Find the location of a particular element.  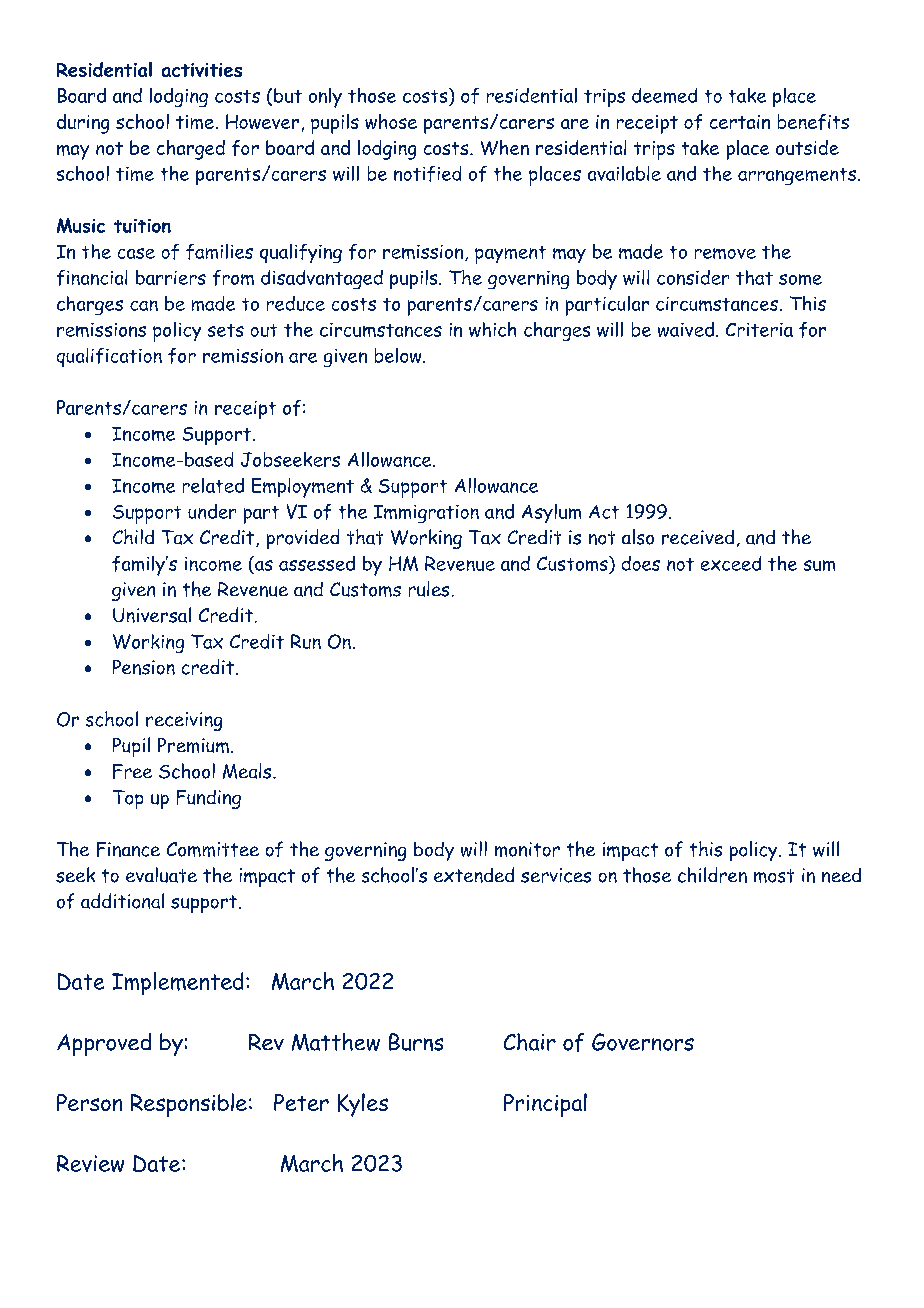

whose is located at coordinates (391, 121).
